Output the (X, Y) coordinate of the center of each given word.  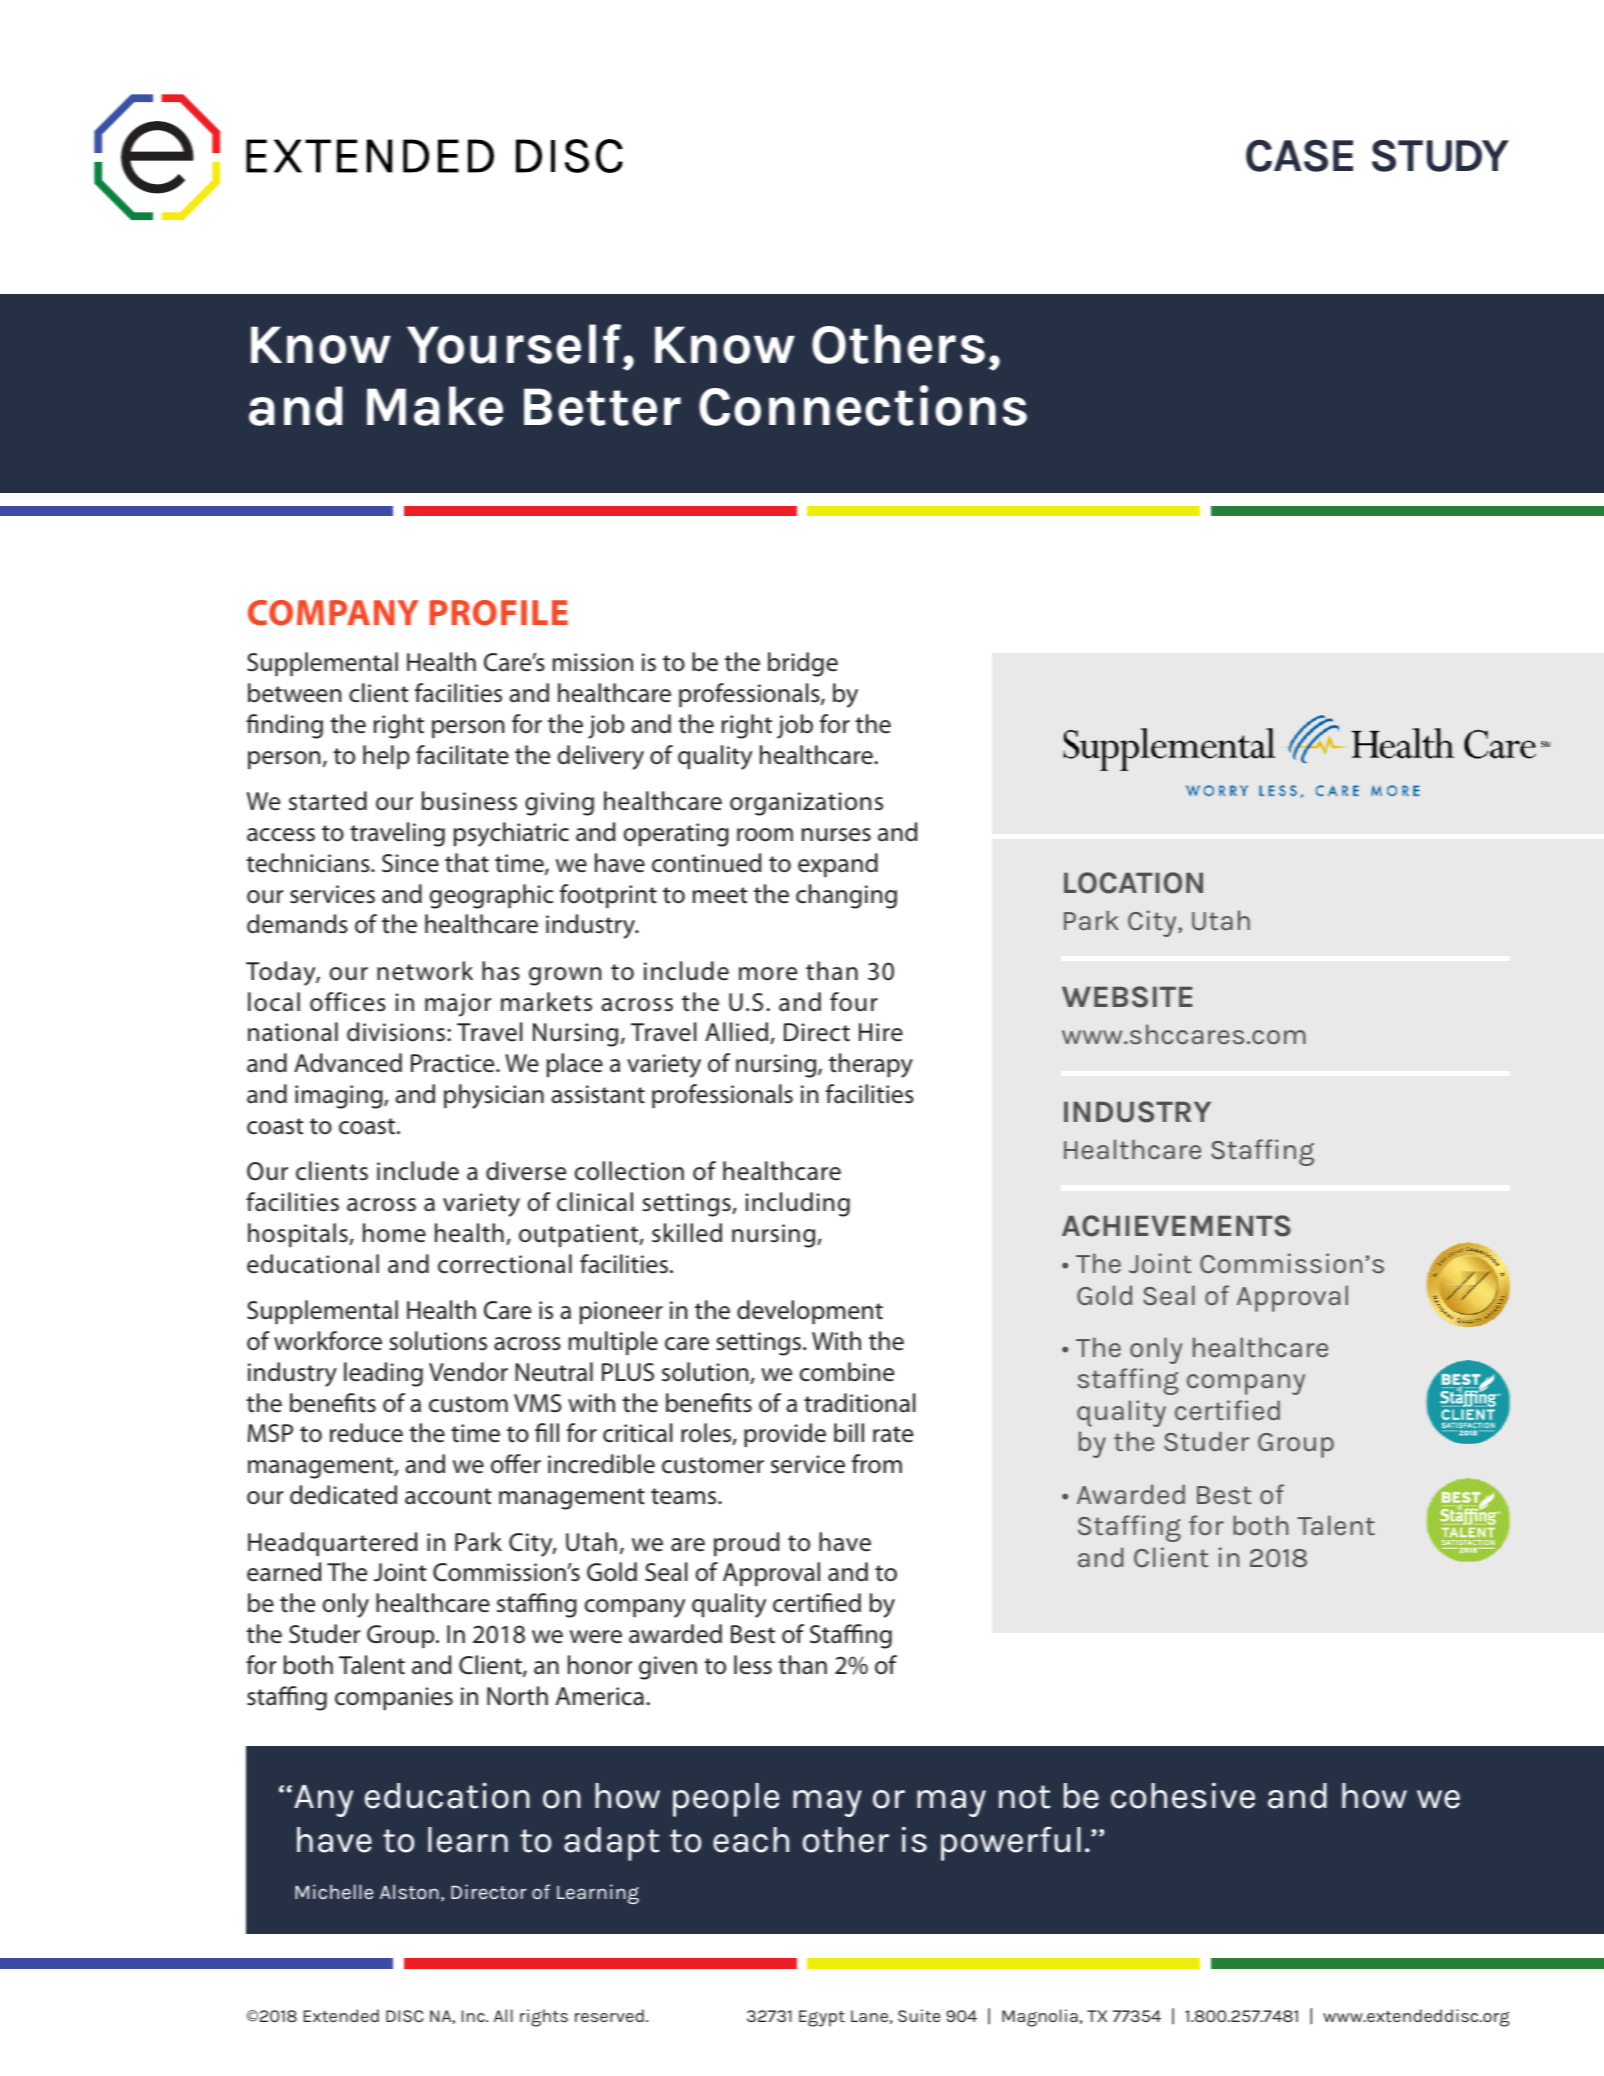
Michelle (334, 1891)
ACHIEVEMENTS (1176, 1226)
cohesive (1183, 1795)
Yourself (514, 344)
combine (847, 1372)
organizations (806, 804)
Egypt (822, 2018)
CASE (1299, 156)
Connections (863, 405)
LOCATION (1133, 883)
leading (383, 1374)
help (386, 757)
